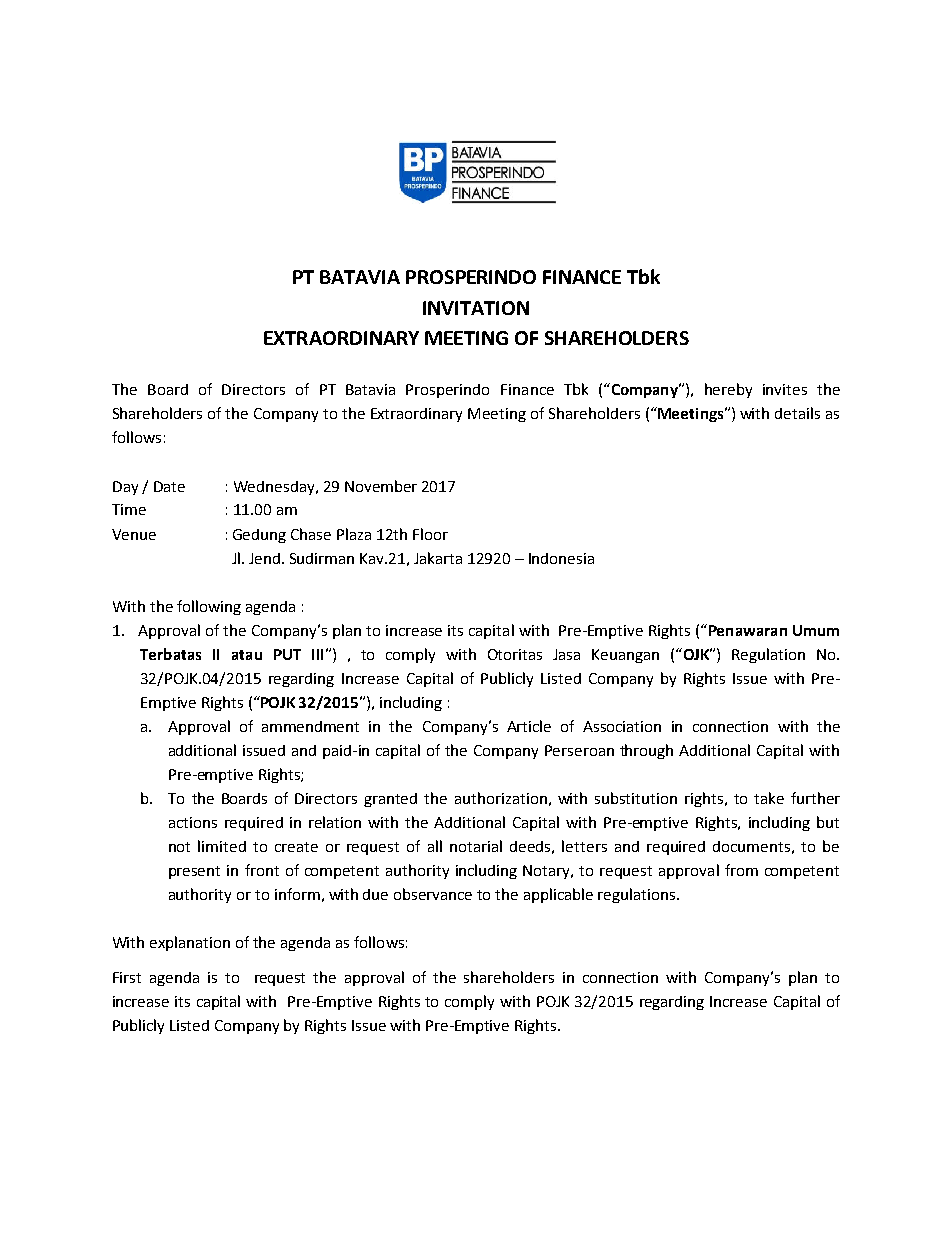  What do you see at coordinates (622, 726) in the image?
I see `Association` at bounding box center [622, 726].
